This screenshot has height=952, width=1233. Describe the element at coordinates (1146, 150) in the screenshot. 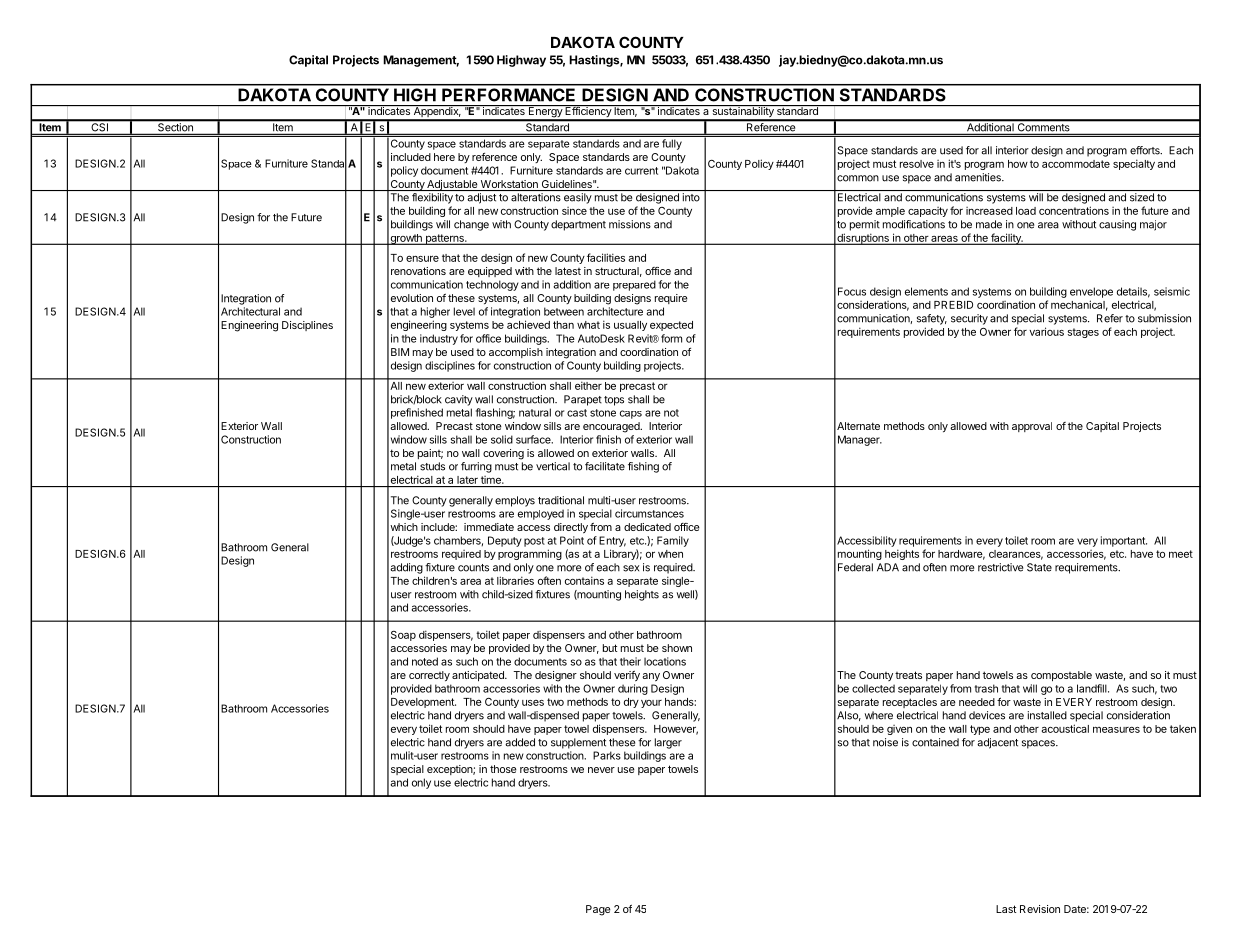

I see `efforts` at that location.
